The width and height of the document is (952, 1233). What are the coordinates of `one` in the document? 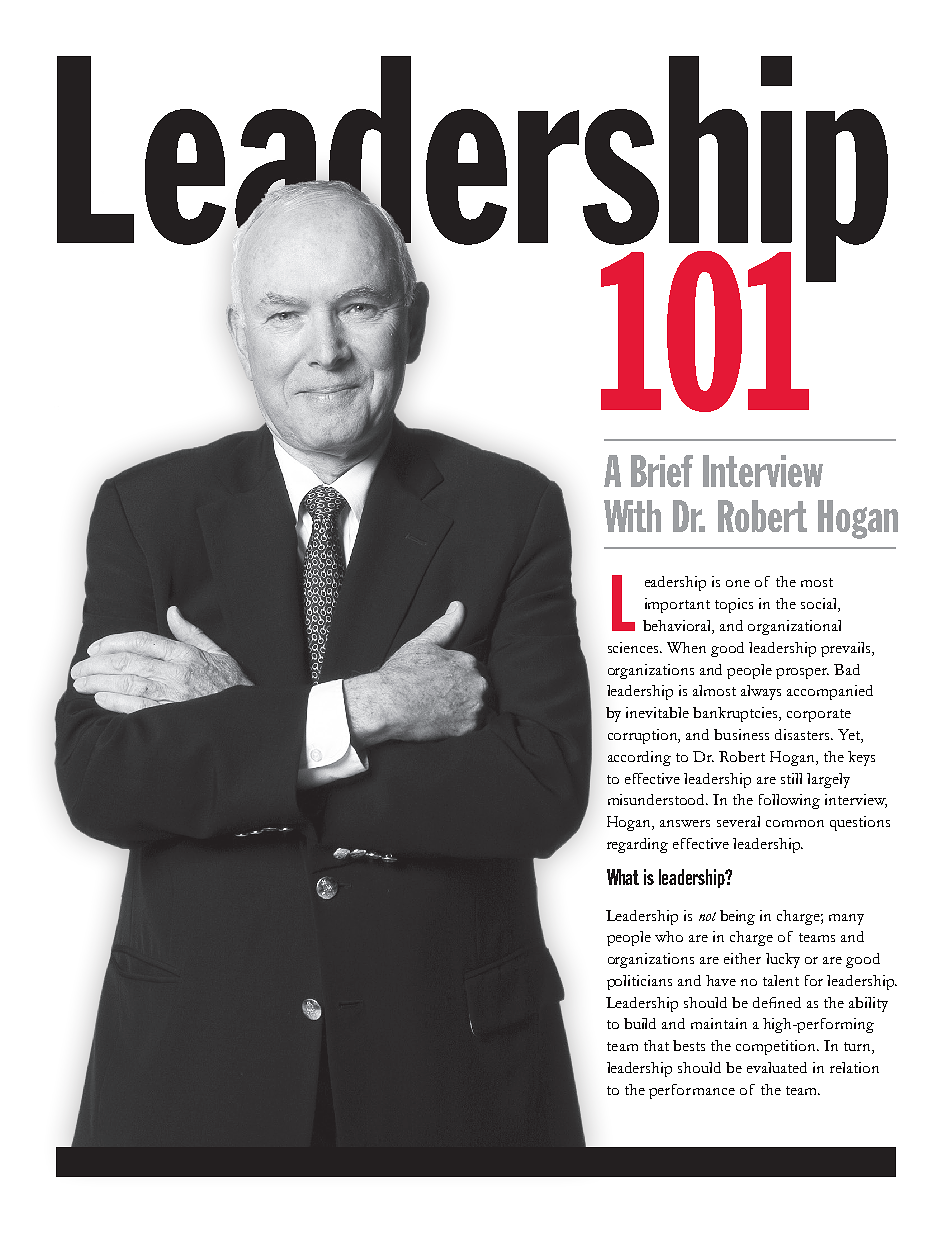 It's located at (738, 583).
